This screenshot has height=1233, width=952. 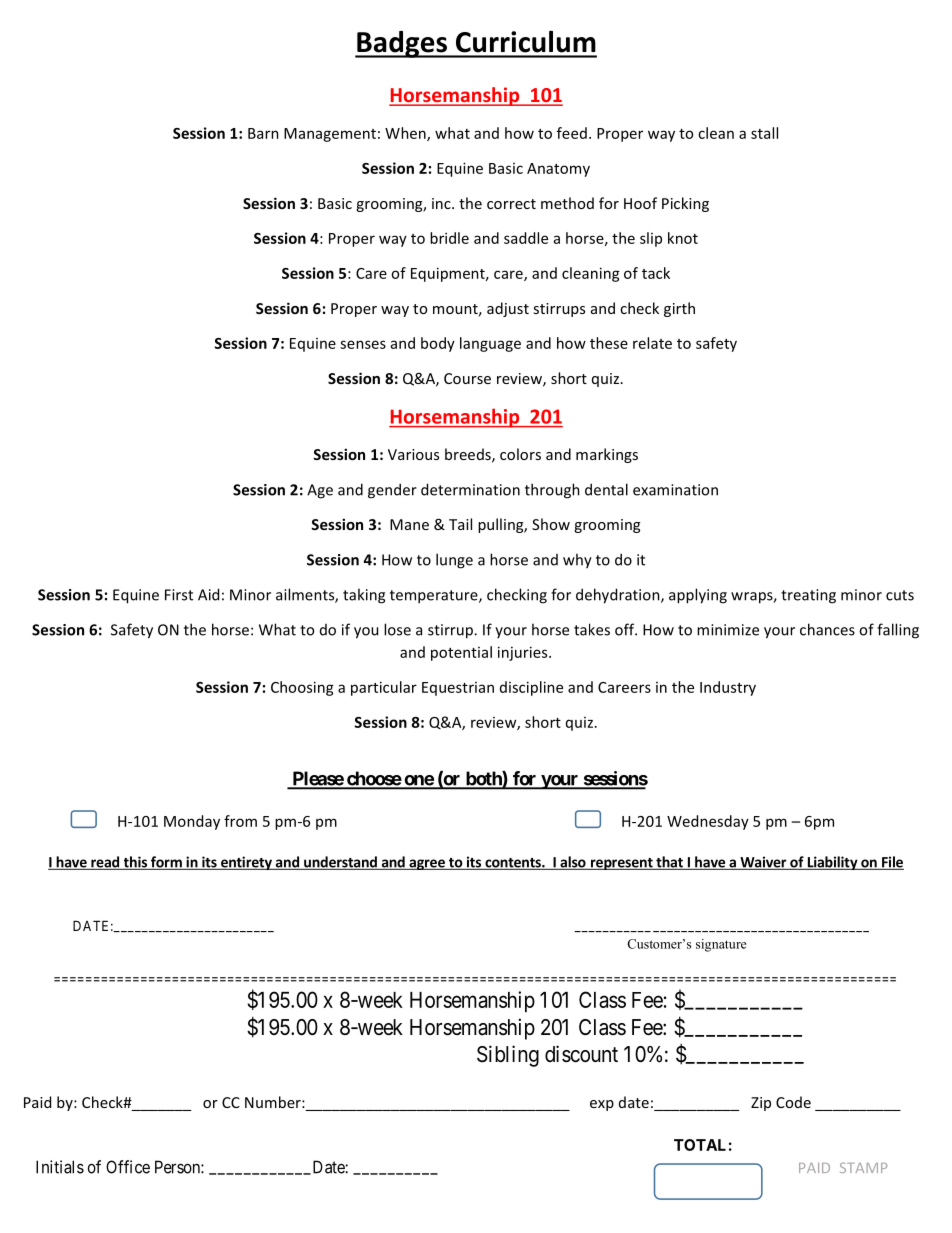 What do you see at coordinates (263, 133) in the screenshot?
I see `Barn` at bounding box center [263, 133].
